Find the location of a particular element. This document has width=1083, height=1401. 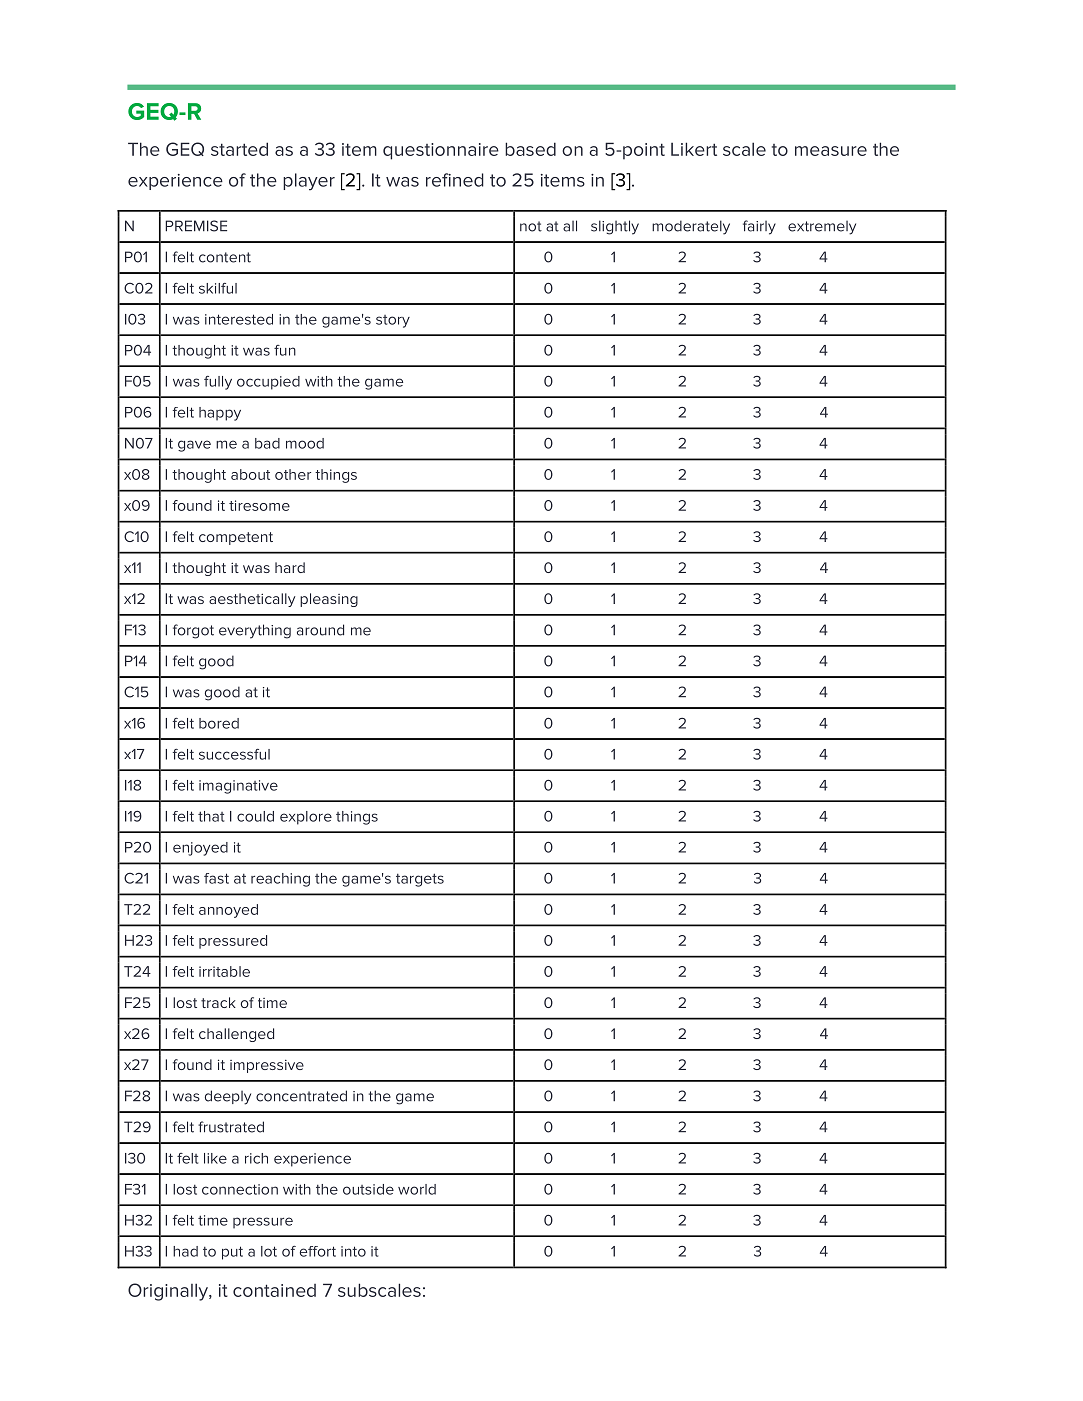

explore is located at coordinates (306, 818).
